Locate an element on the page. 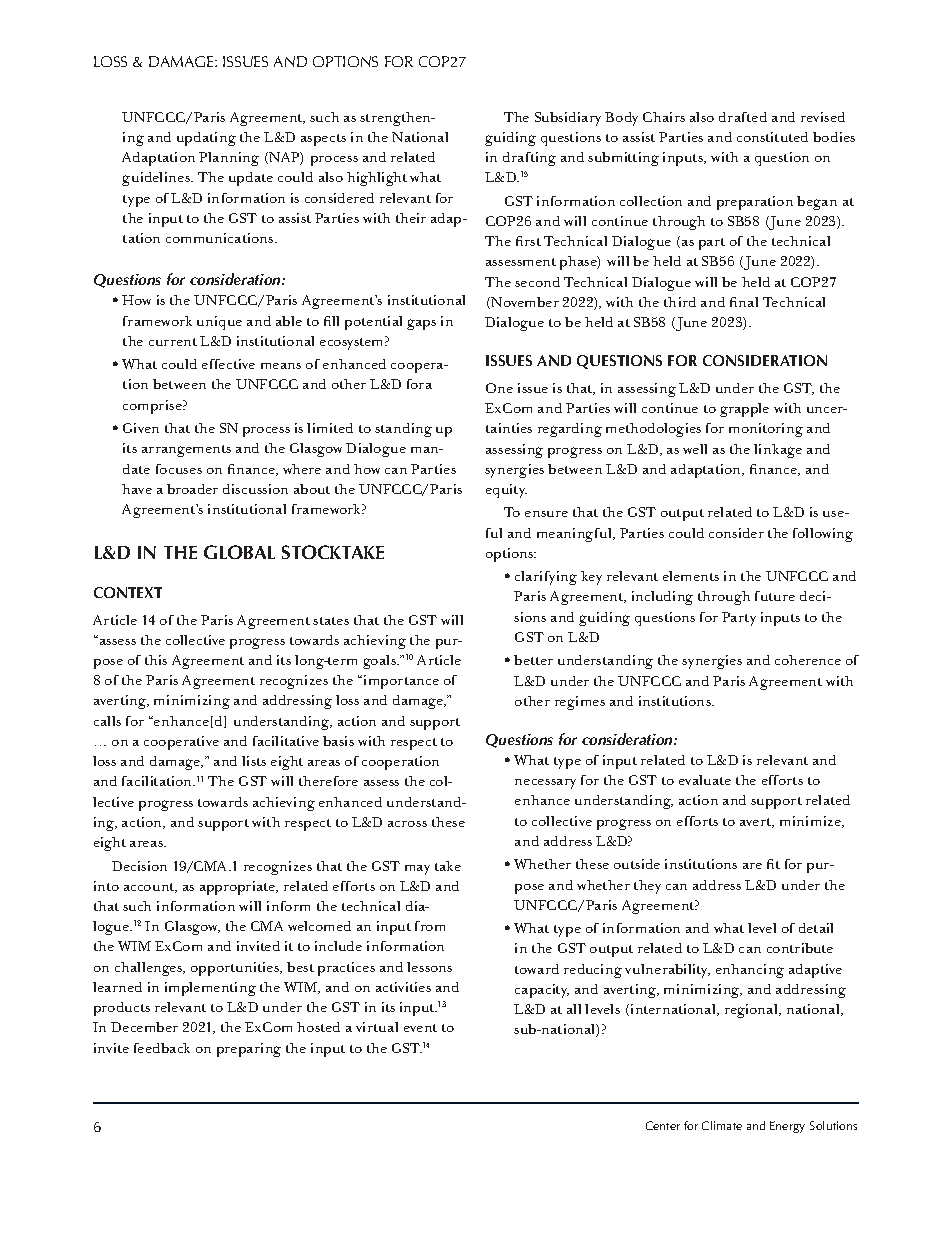  Energy is located at coordinates (787, 1127).
